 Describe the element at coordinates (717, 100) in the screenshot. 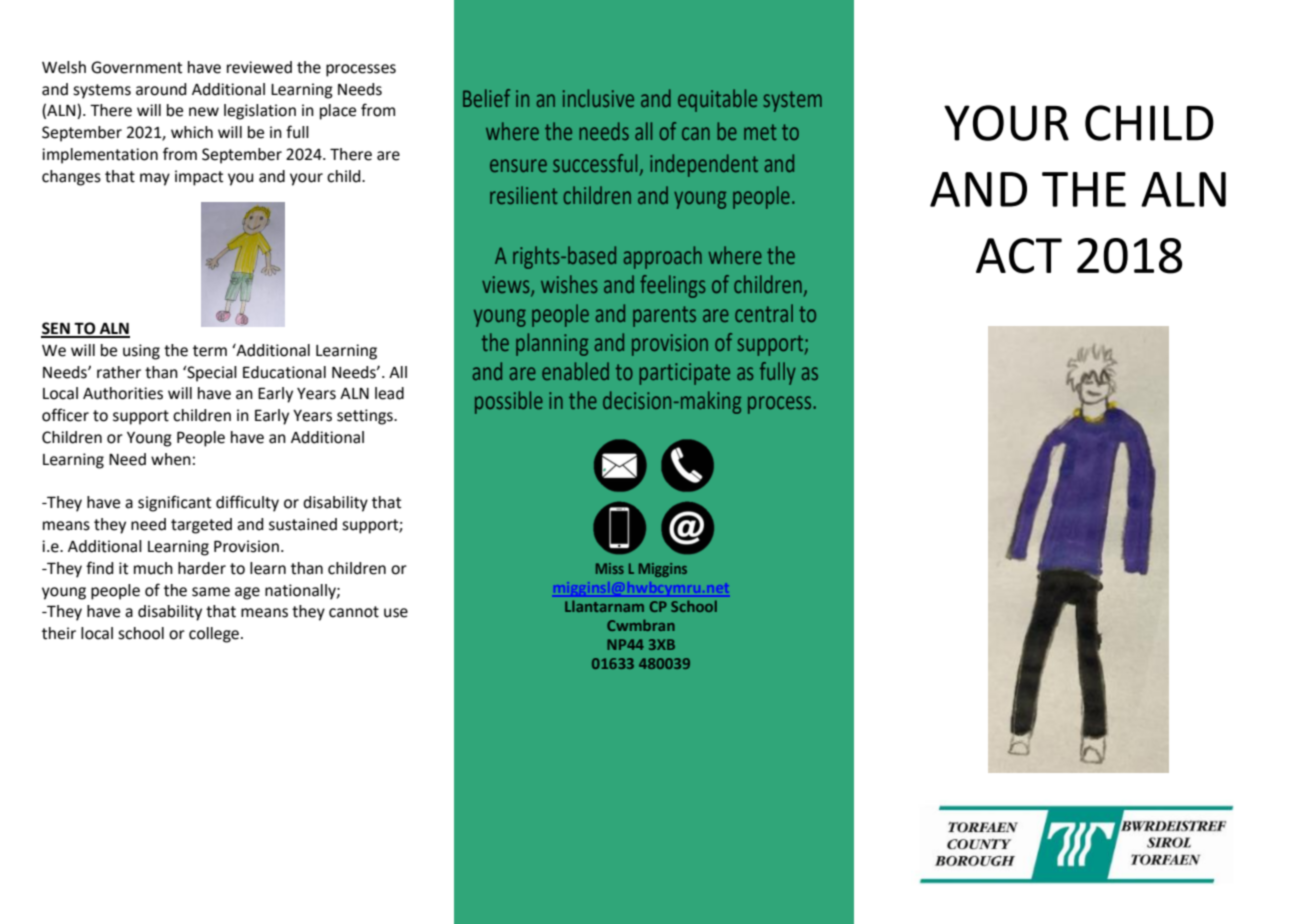

I see `equitable` at that location.
